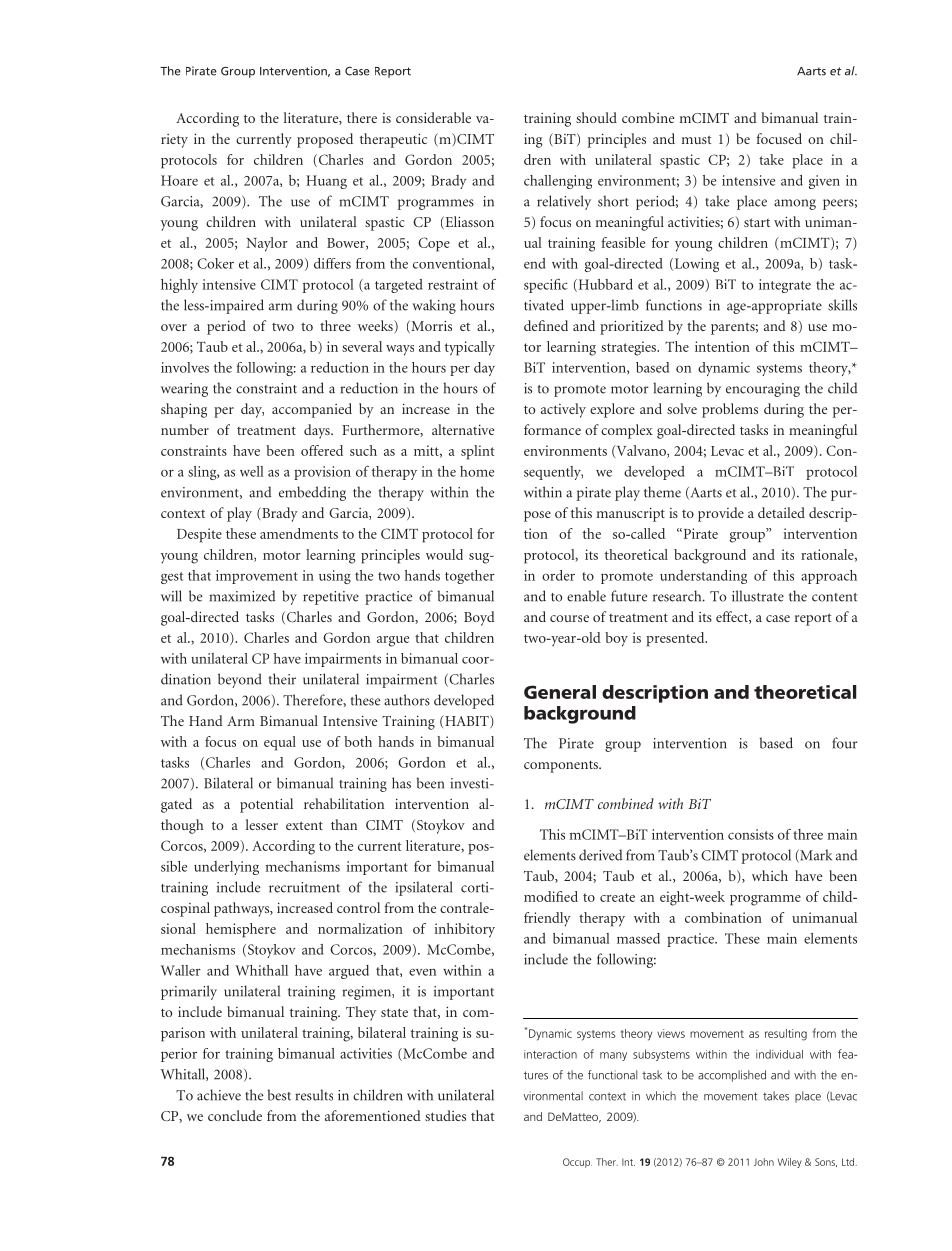 This document has height=1251, width=952. Describe the element at coordinates (445, 1115) in the document. I see `studies` at that location.
